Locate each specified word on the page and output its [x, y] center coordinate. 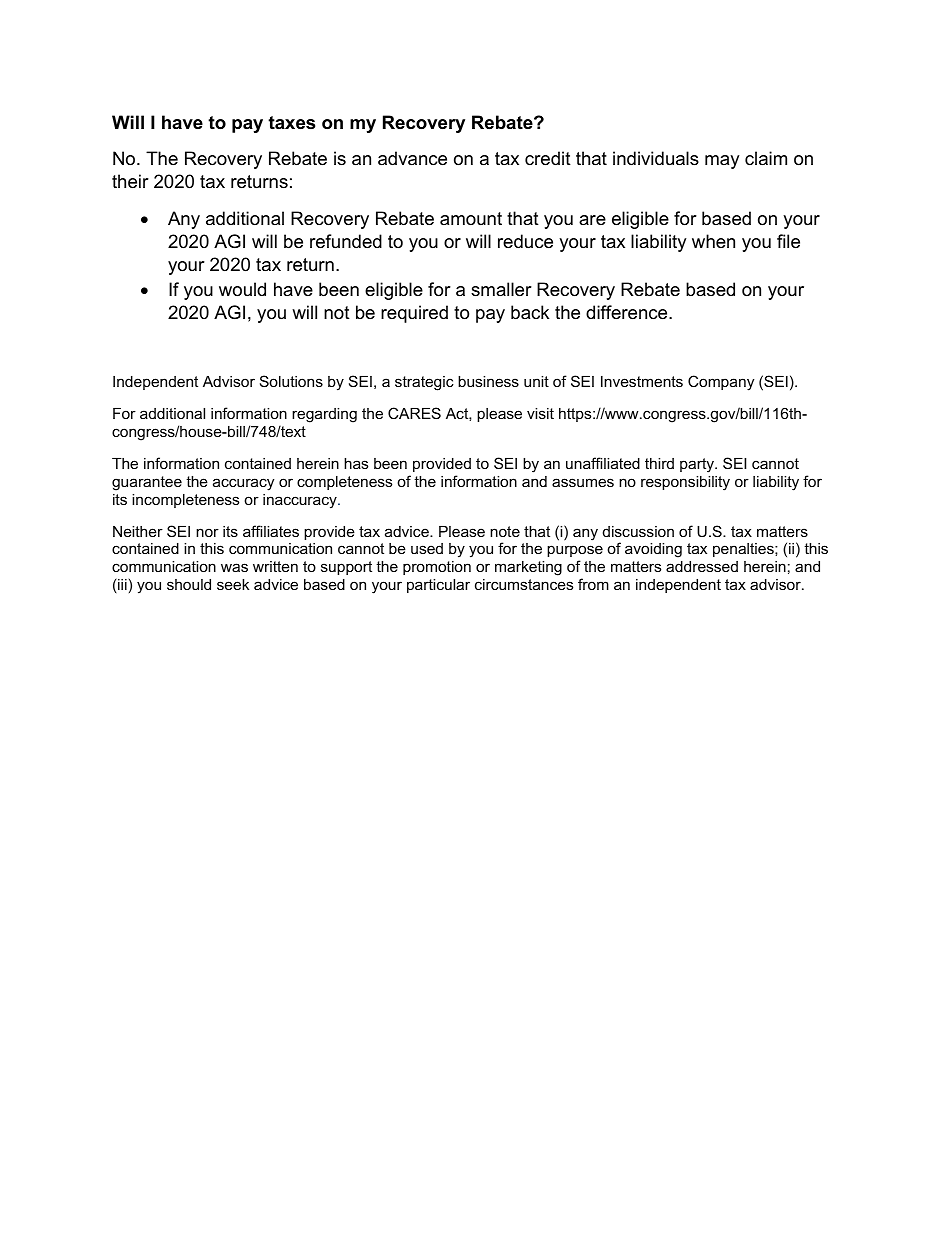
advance [412, 158]
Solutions [291, 381]
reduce [525, 241]
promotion [437, 568]
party [698, 465]
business [488, 381]
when [713, 241]
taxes [291, 122]
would [242, 289]
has [356, 463]
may [722, 162]
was [234, 567]
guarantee [147, 483]
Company [721, 383]
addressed [702, 566]
